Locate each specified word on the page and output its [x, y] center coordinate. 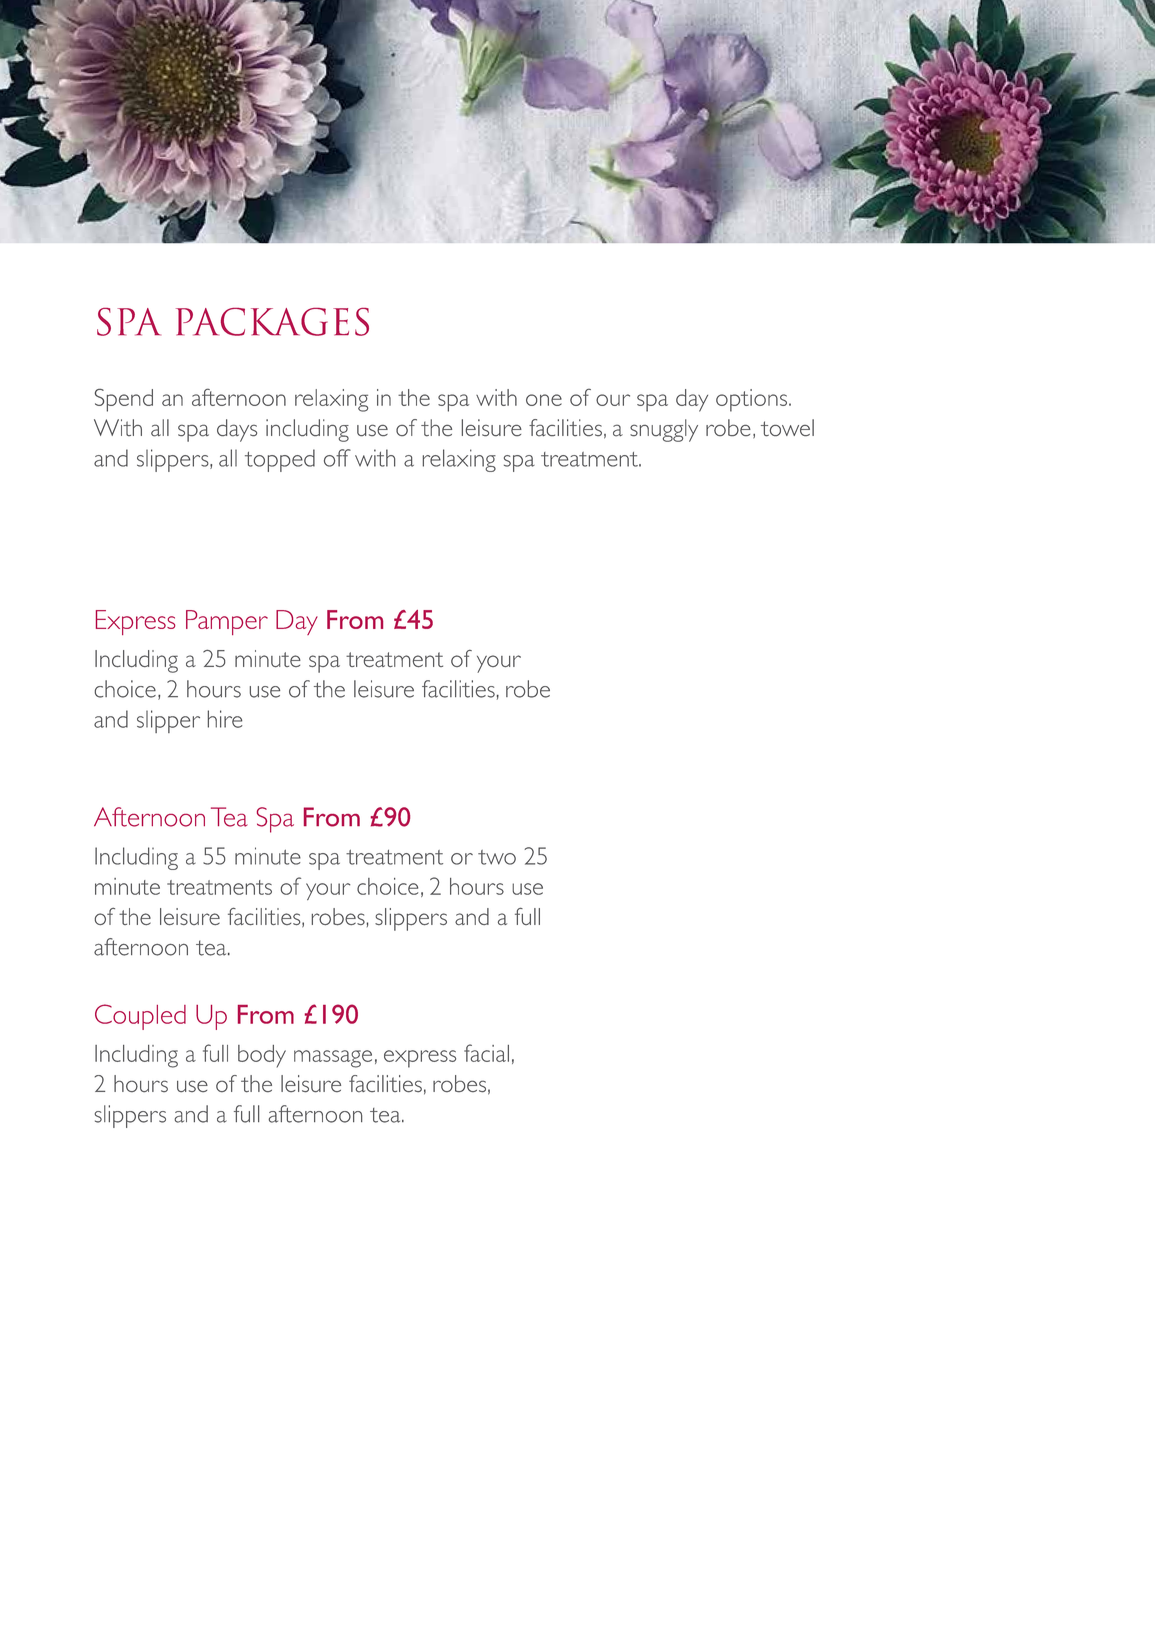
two [497, 857]
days [237, 430]
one [544, 400]
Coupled [140, 1017]
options [751, 400]
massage [333, 1059]
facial [486, 1053]
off [337, 458]
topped [280, 460]
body [262, 1056]
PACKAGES [272, 322]
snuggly [664, 430]
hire [225, 719]
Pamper [227, 622]
